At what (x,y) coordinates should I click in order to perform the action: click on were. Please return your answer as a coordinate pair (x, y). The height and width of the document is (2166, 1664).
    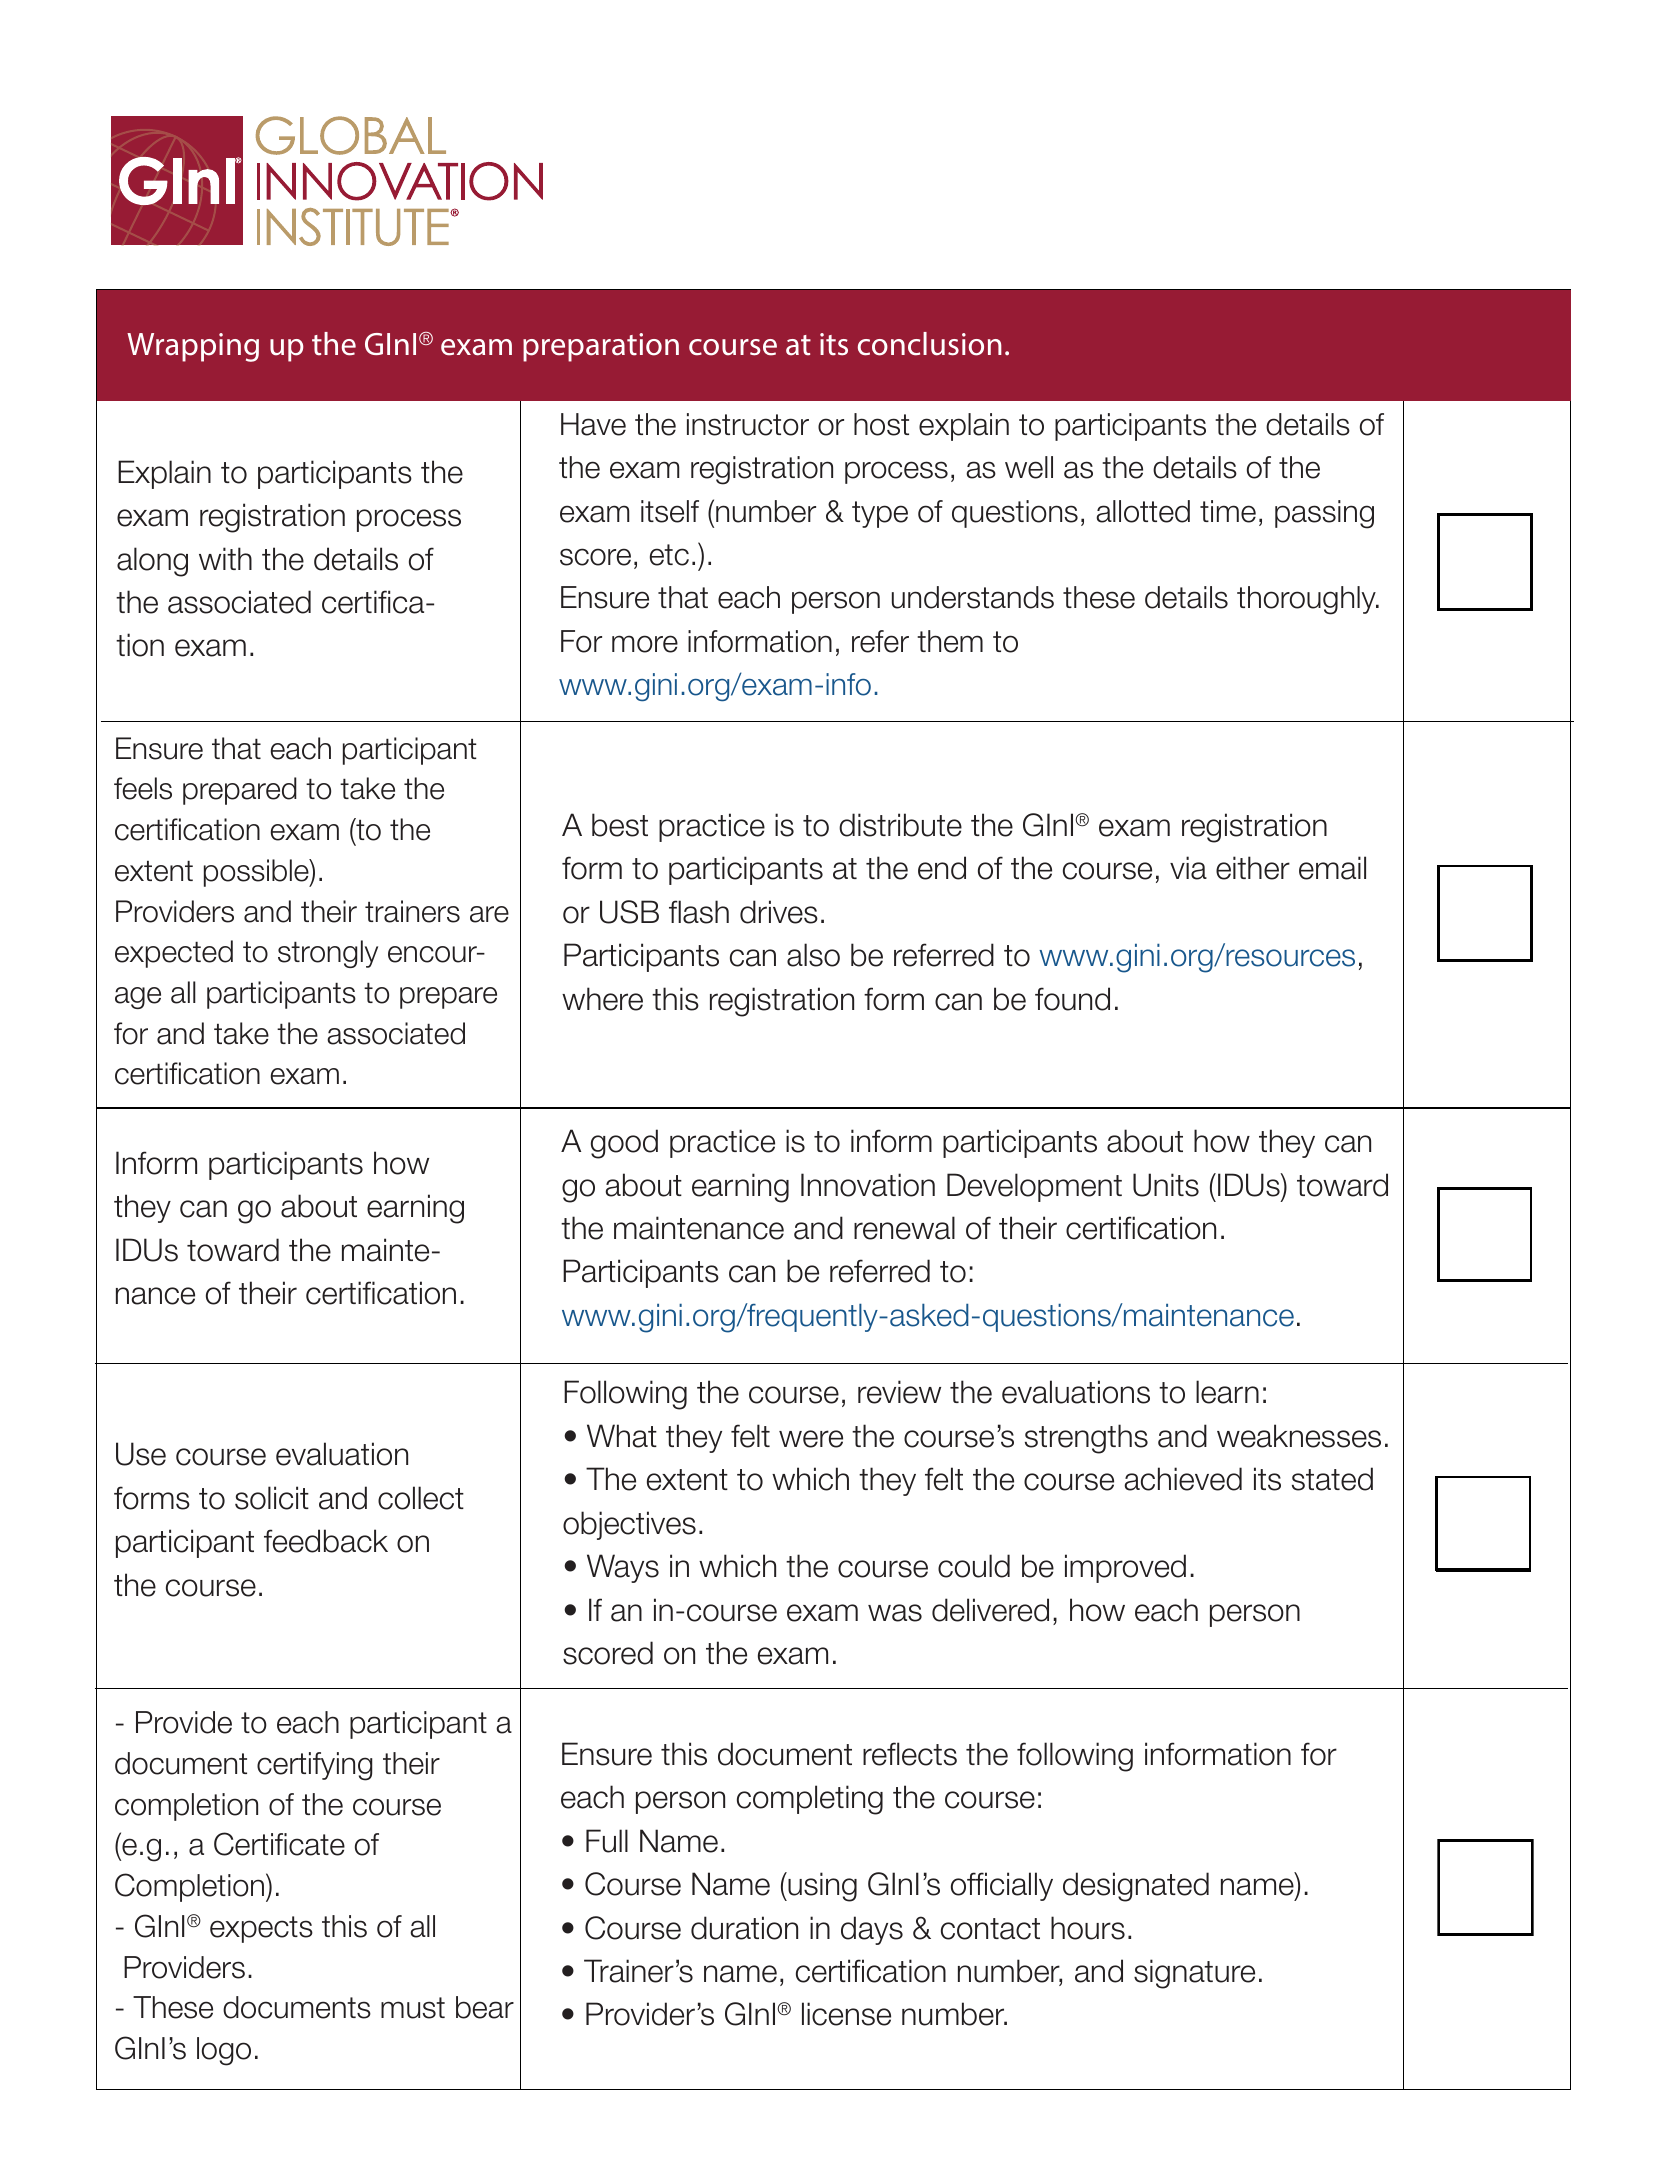
    Looking at the image, I should click on (811, 1439).
